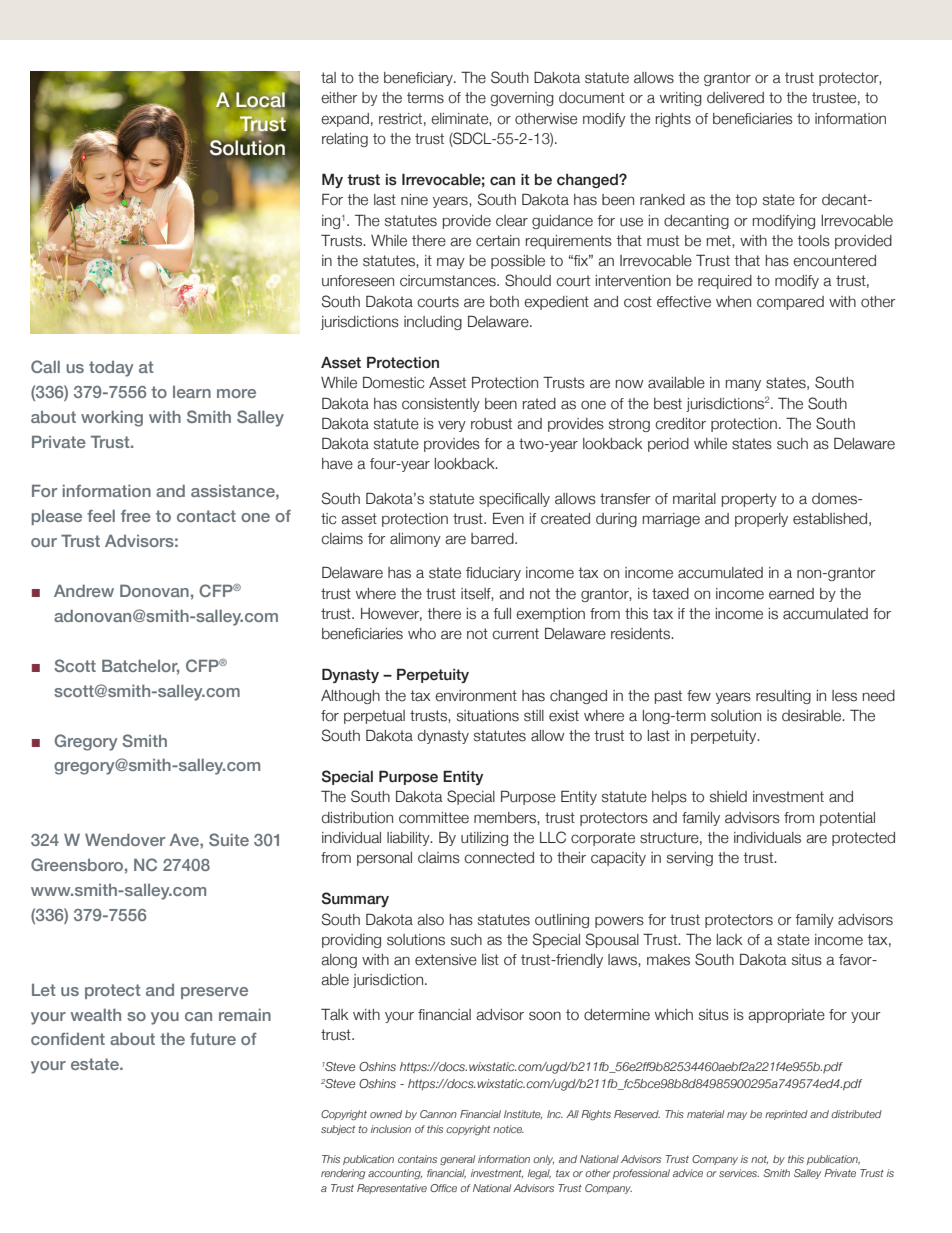  I want to click on working, so click(112, 419).
